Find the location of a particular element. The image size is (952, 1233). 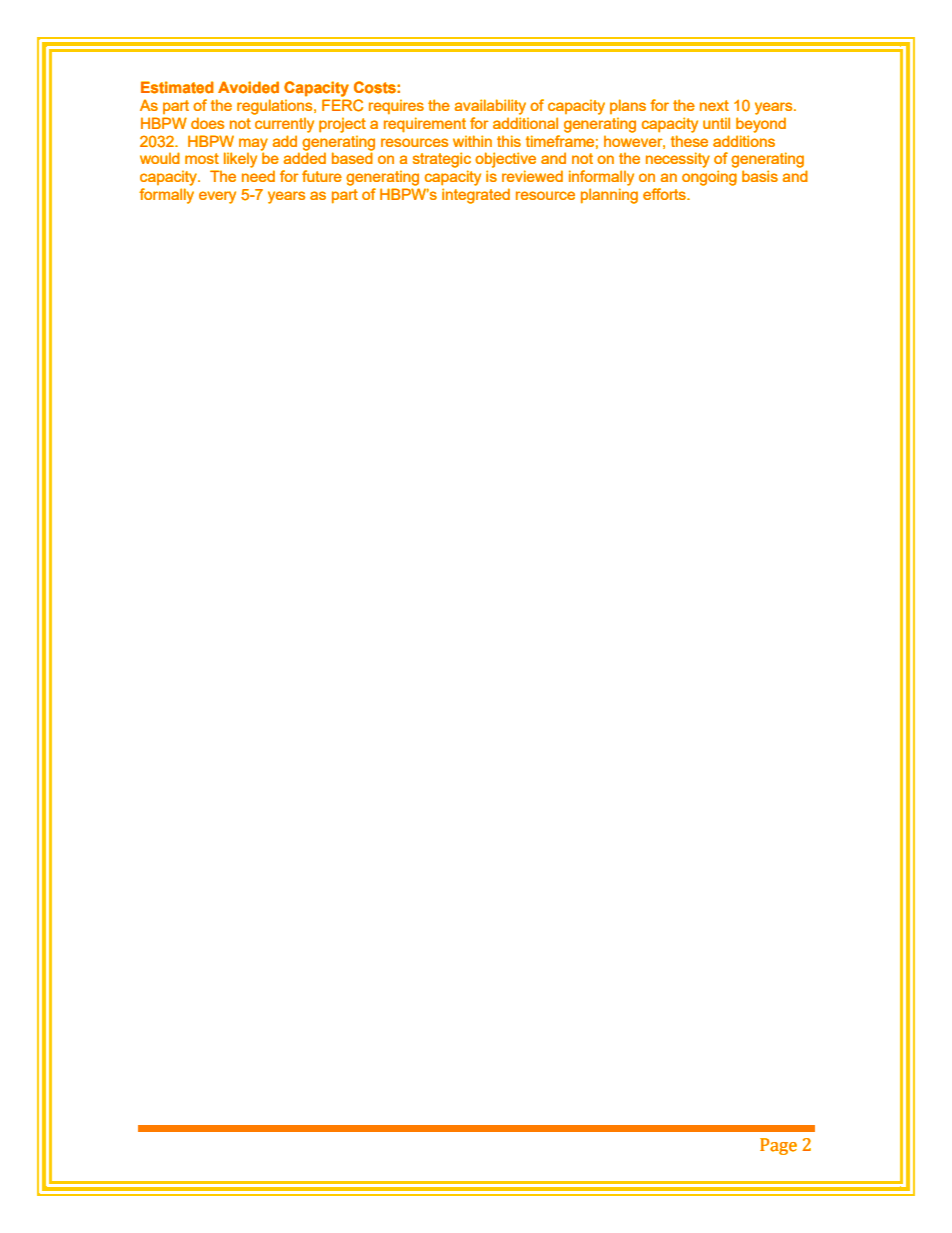

until is located at coordinates (716, 123).
